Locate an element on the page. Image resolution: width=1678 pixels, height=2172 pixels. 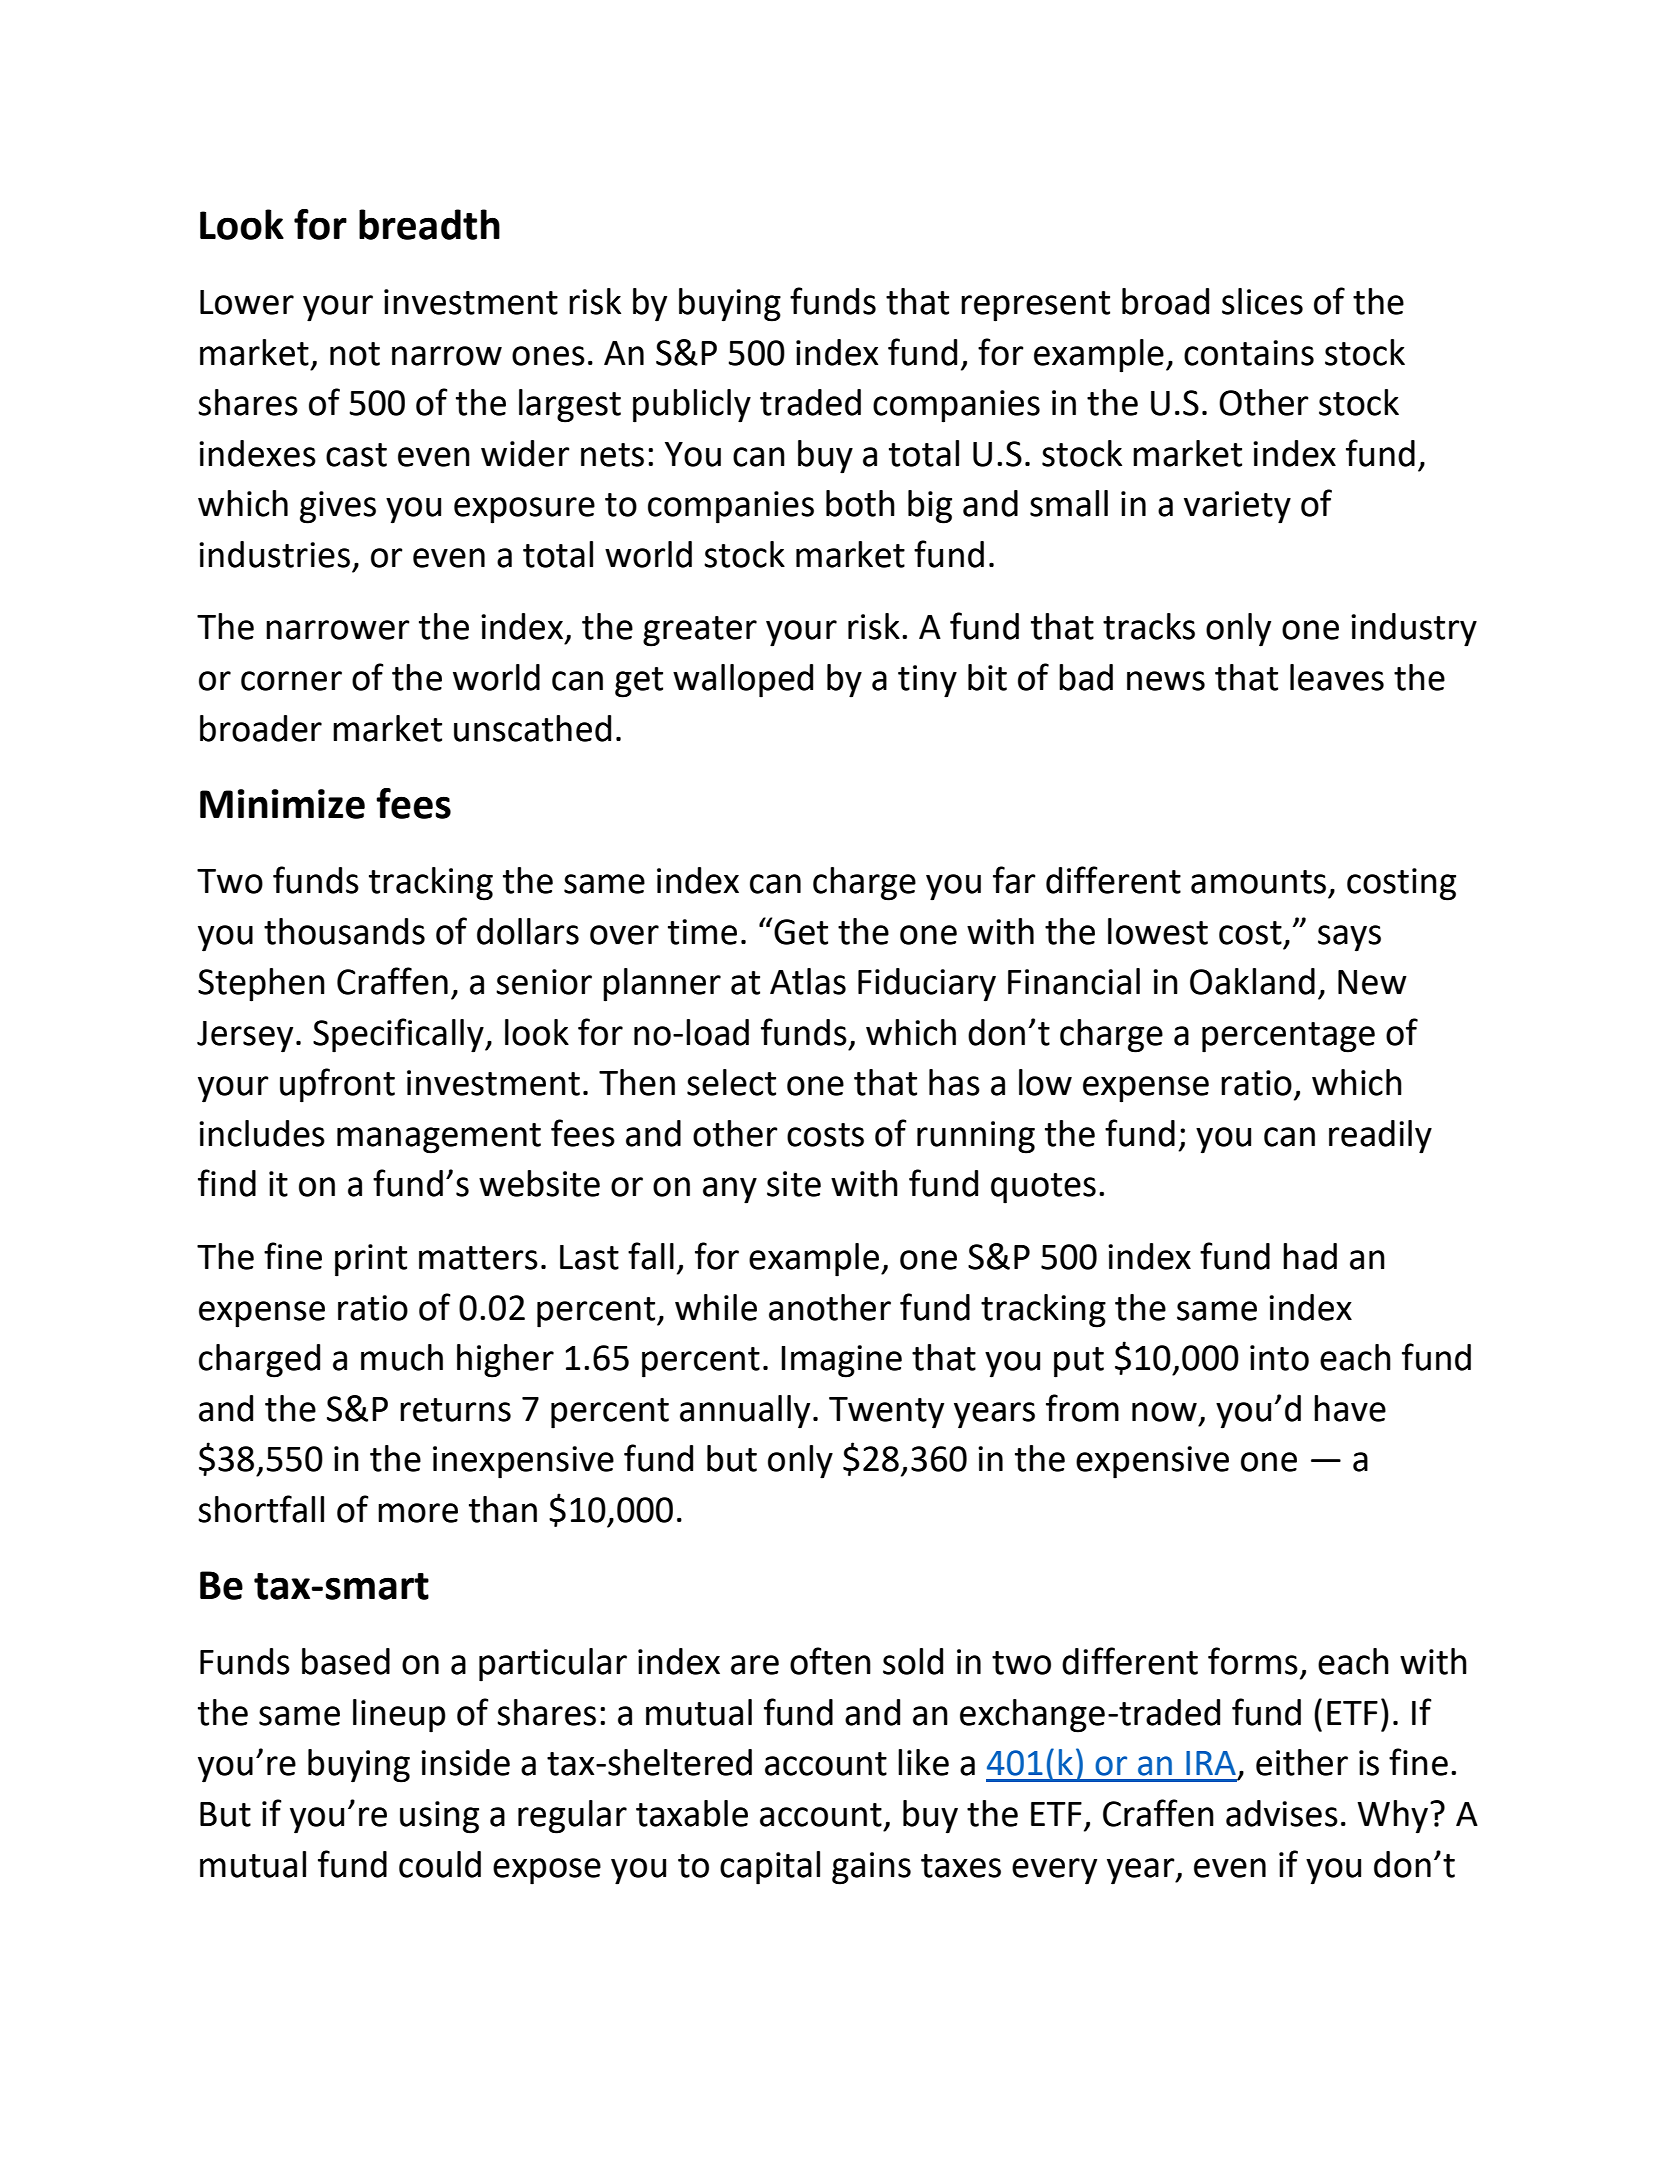
corner is located at coordinates (291, 681).
